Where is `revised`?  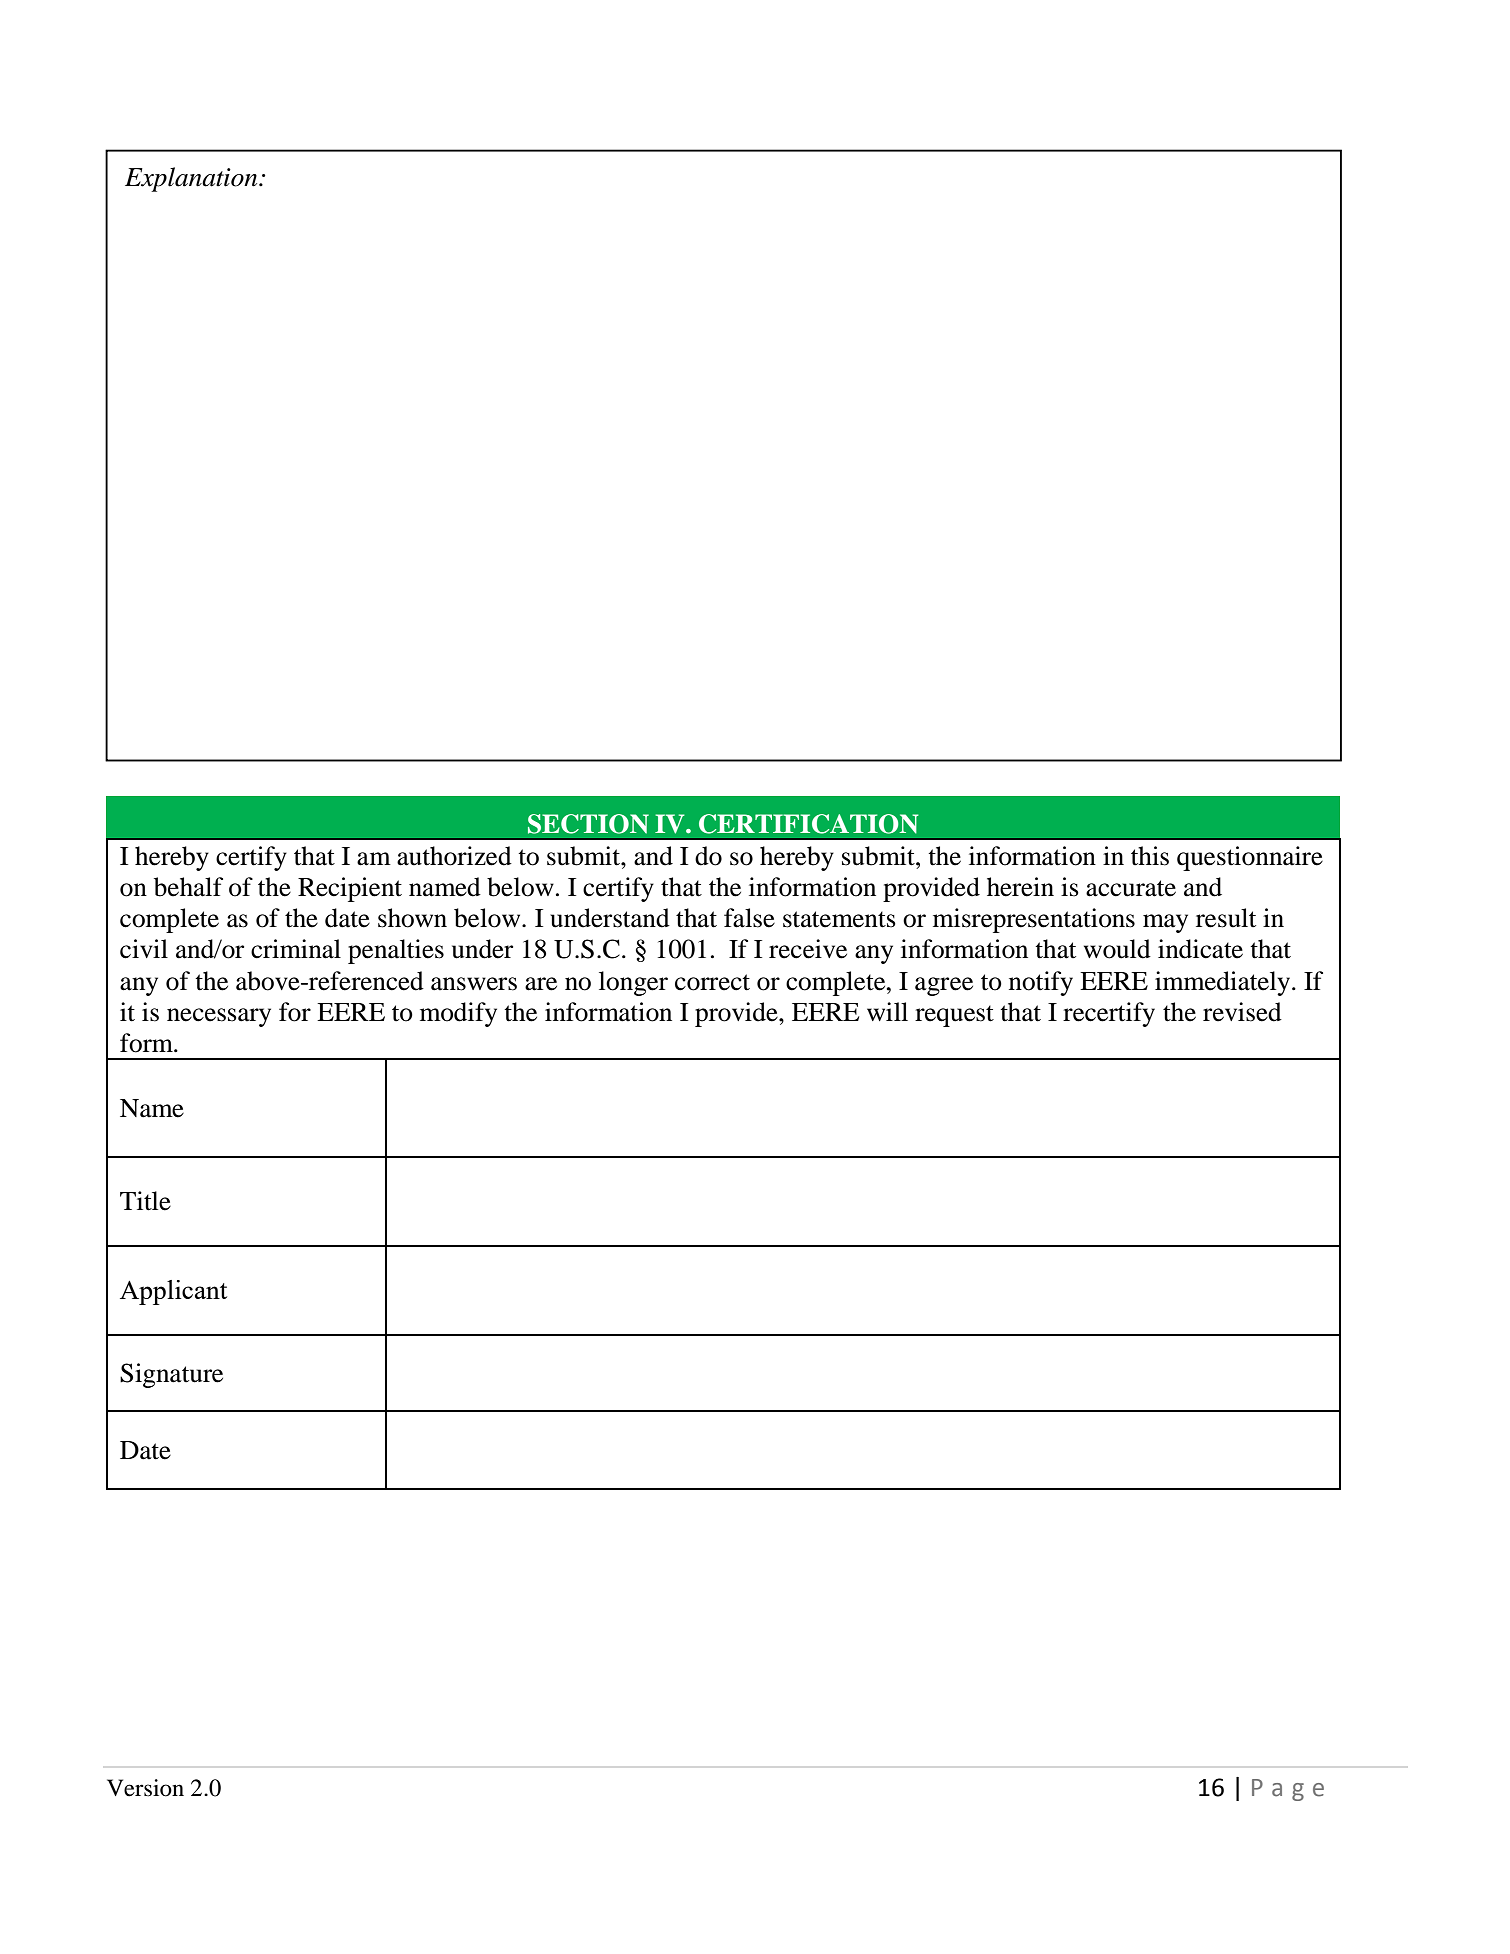 revised is located at coordinates (1242, 1012).
